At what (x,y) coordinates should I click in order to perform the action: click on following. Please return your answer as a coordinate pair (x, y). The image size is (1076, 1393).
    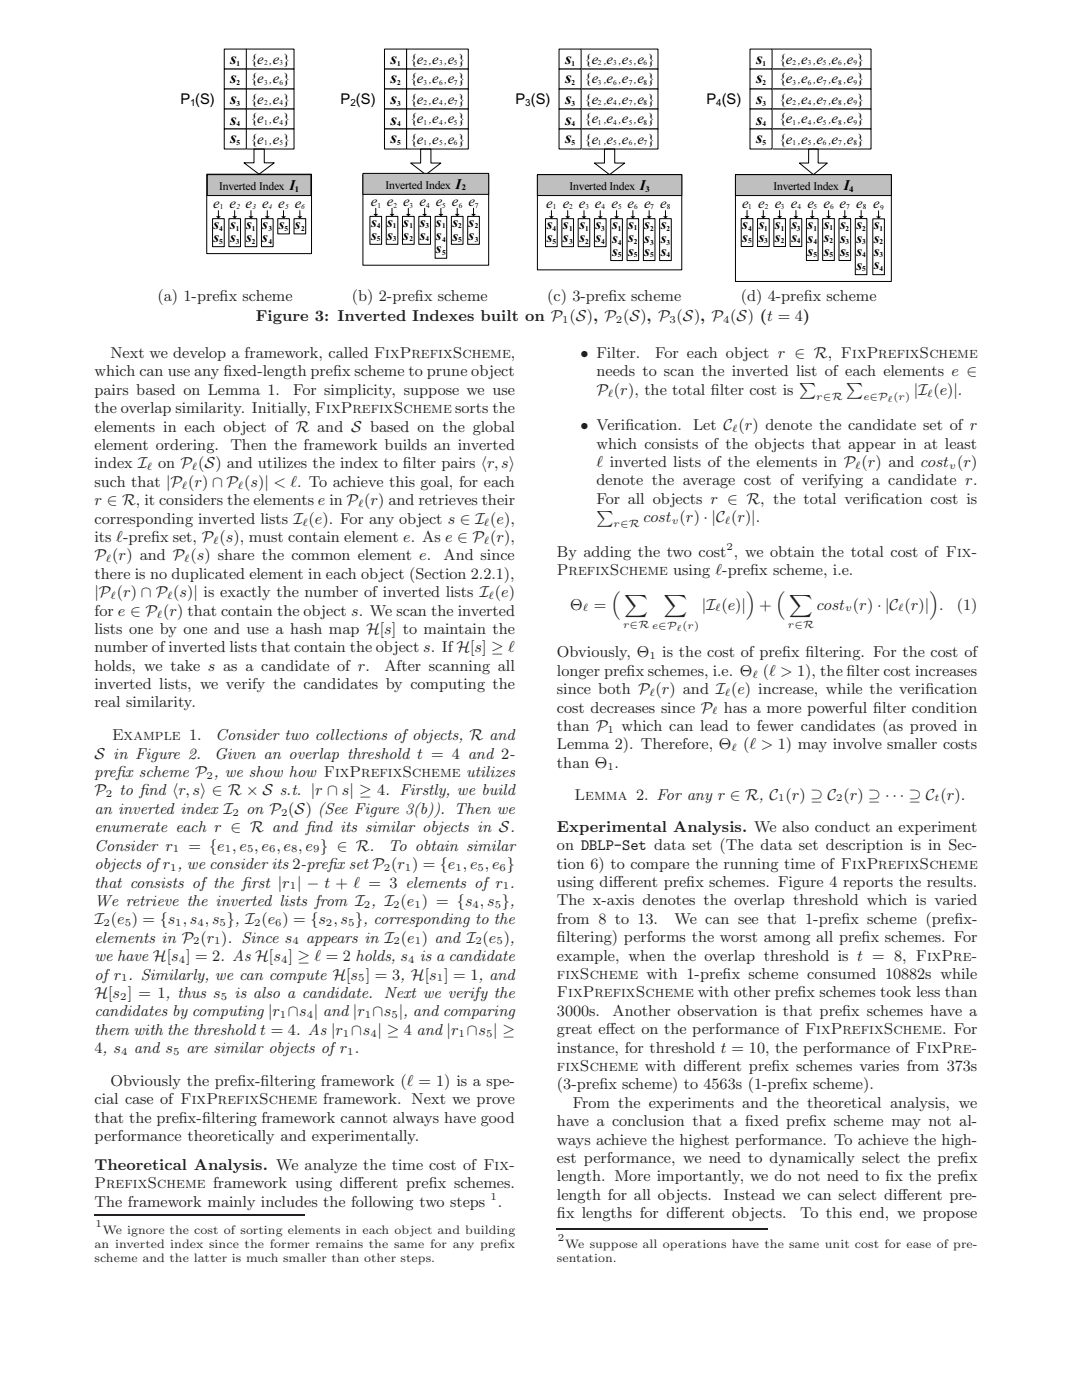
    Looking at the image, I should click on (382, 1203).
